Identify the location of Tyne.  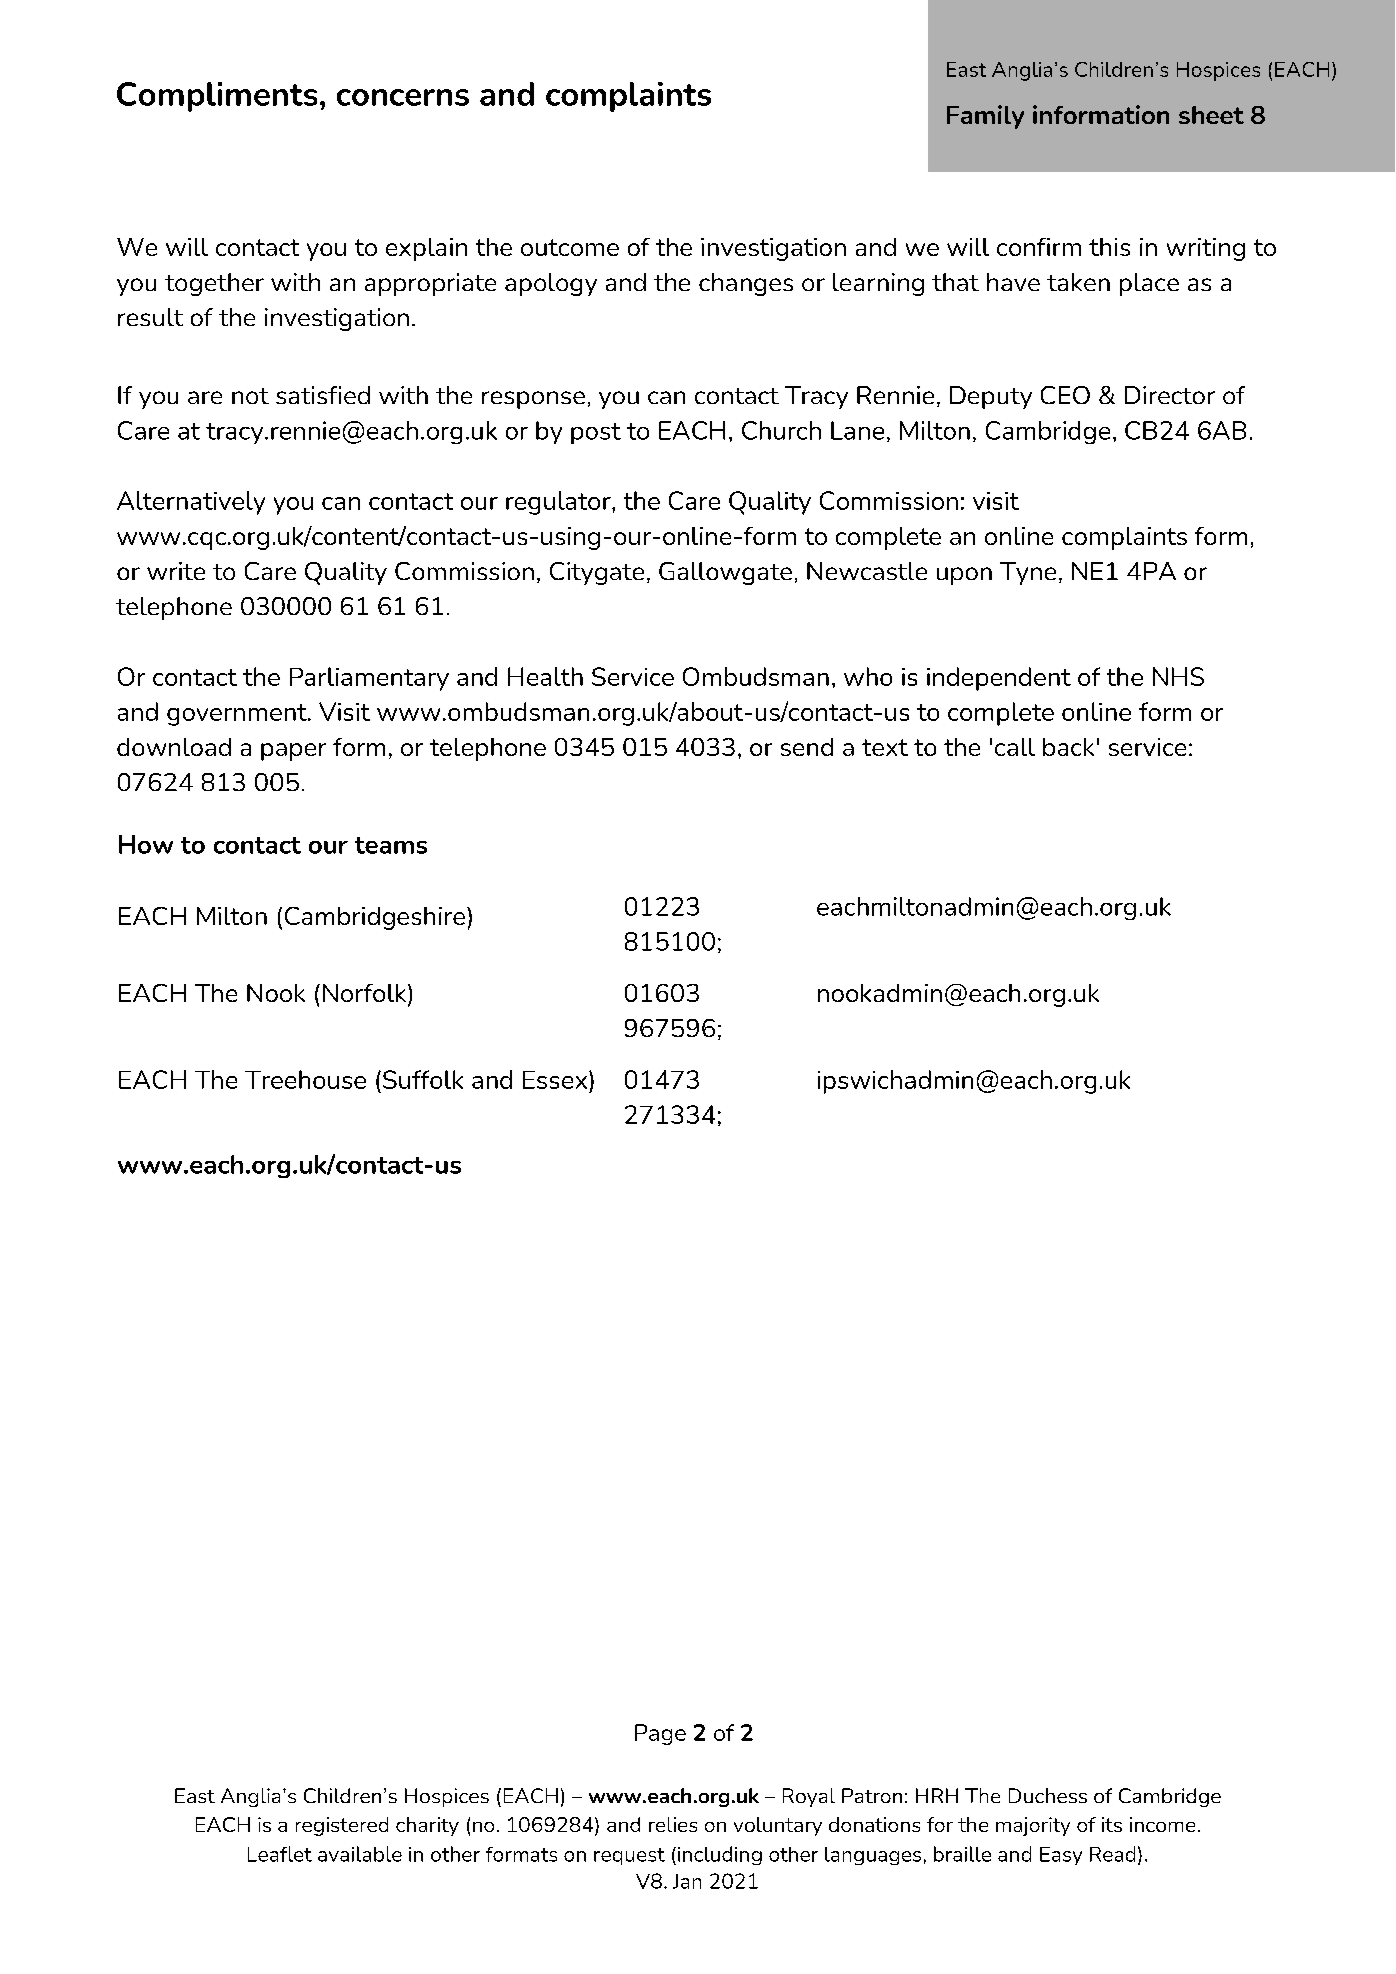
(1028, 573).
